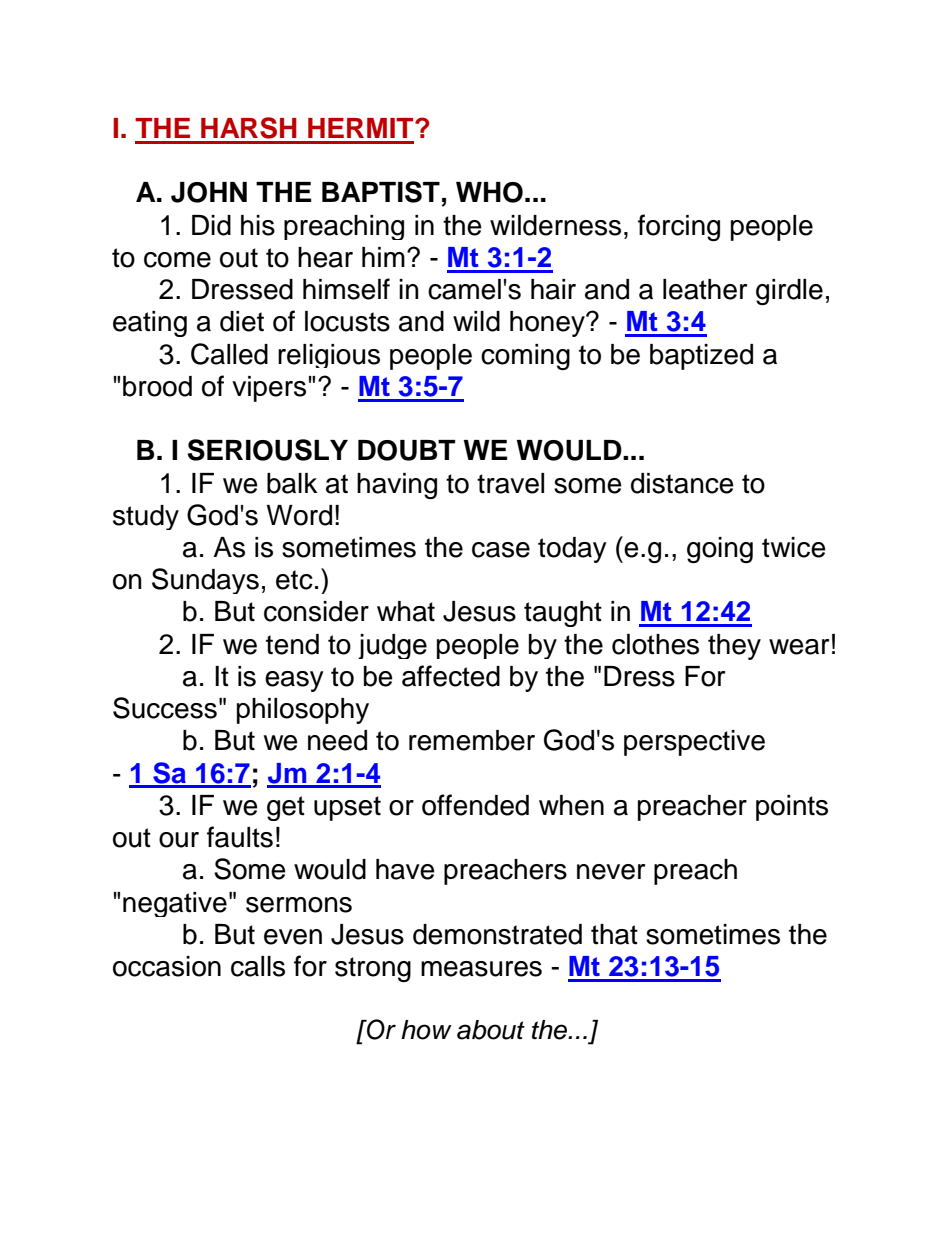  Describe the element at coordinates (694, 743) in the screenshot. I see `perspective` at that location.
